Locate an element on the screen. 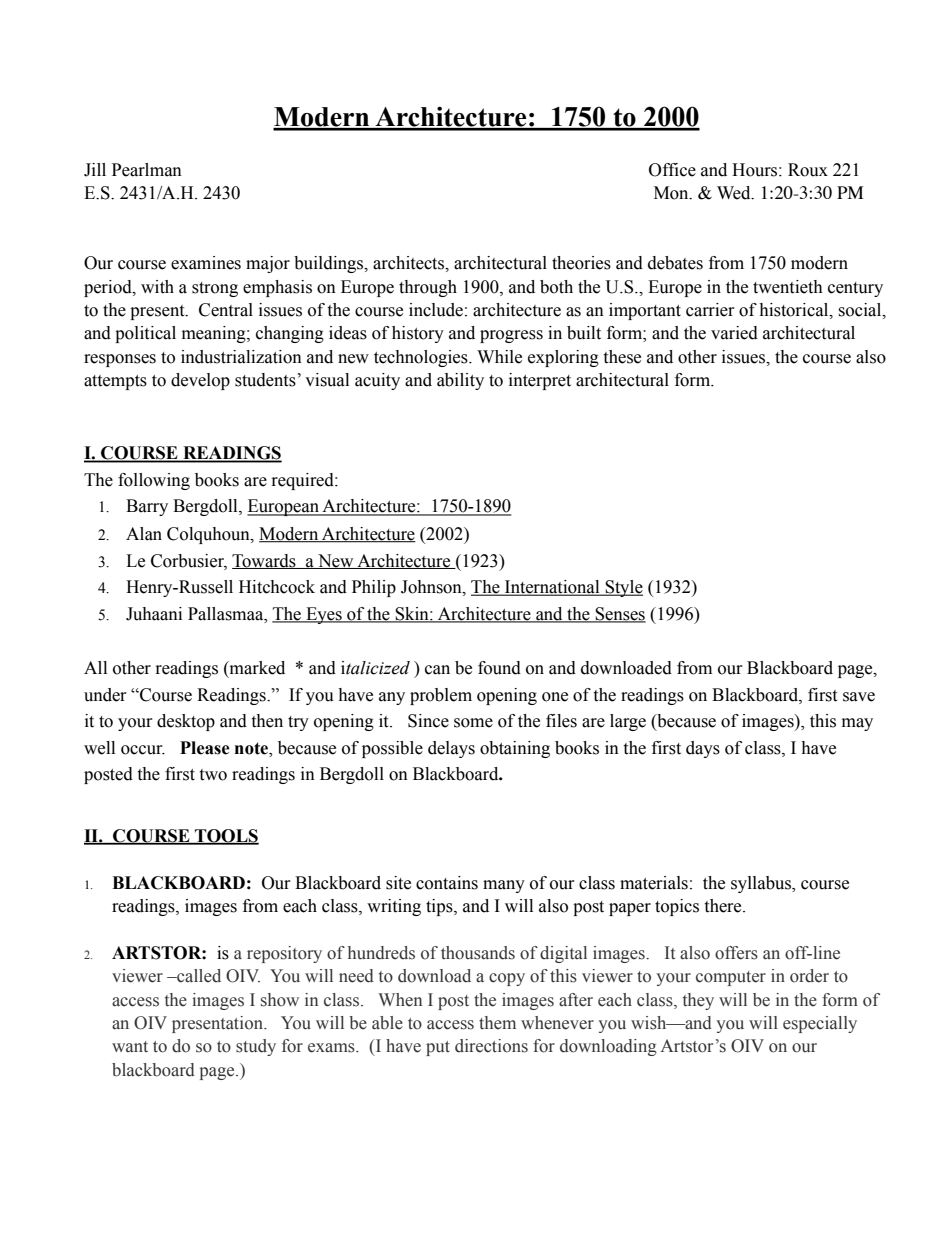 The width and height of the screenshot is (952, 1233). Jill is located at coordinates (95, 170).
